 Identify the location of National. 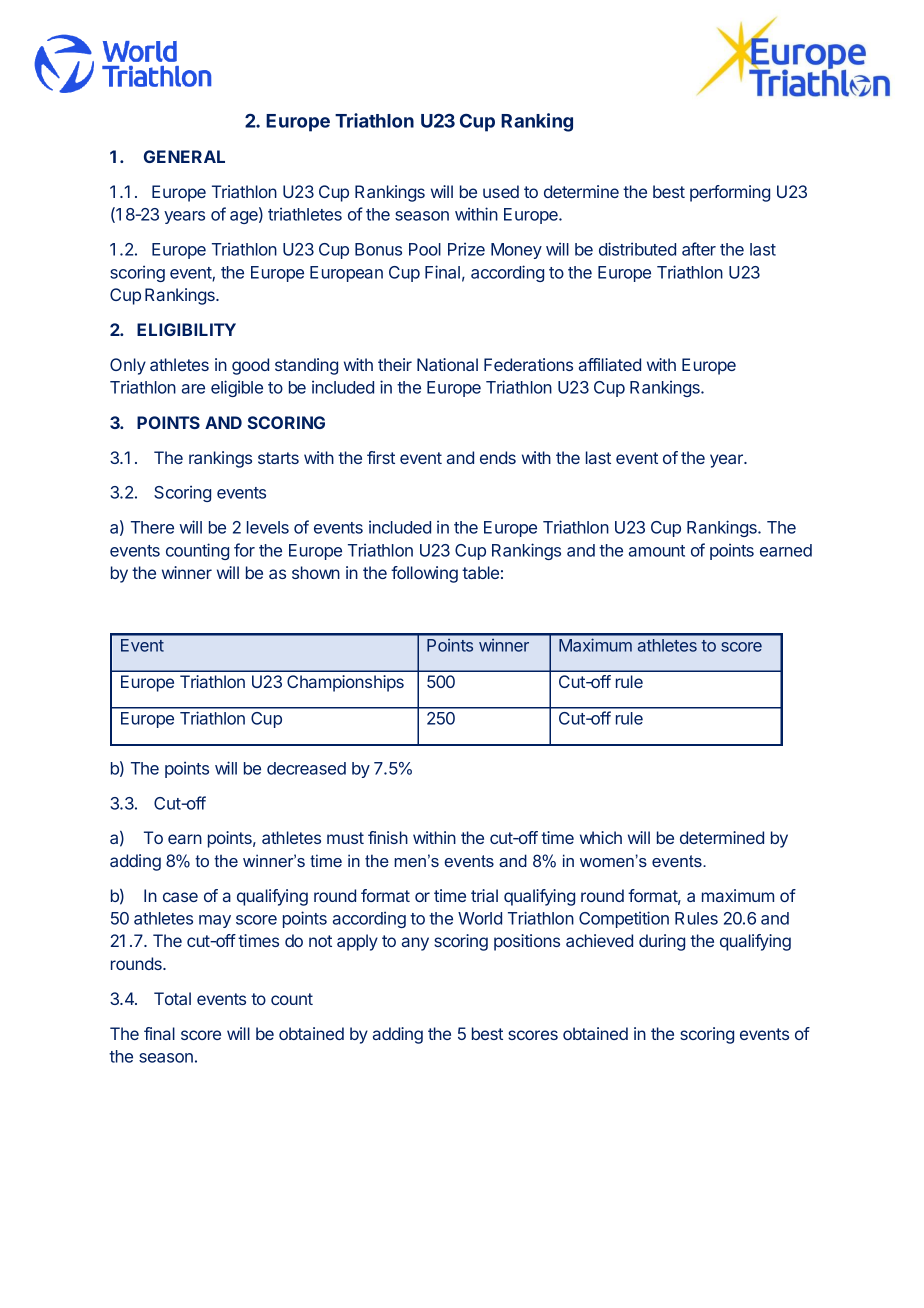
(447, 364).
